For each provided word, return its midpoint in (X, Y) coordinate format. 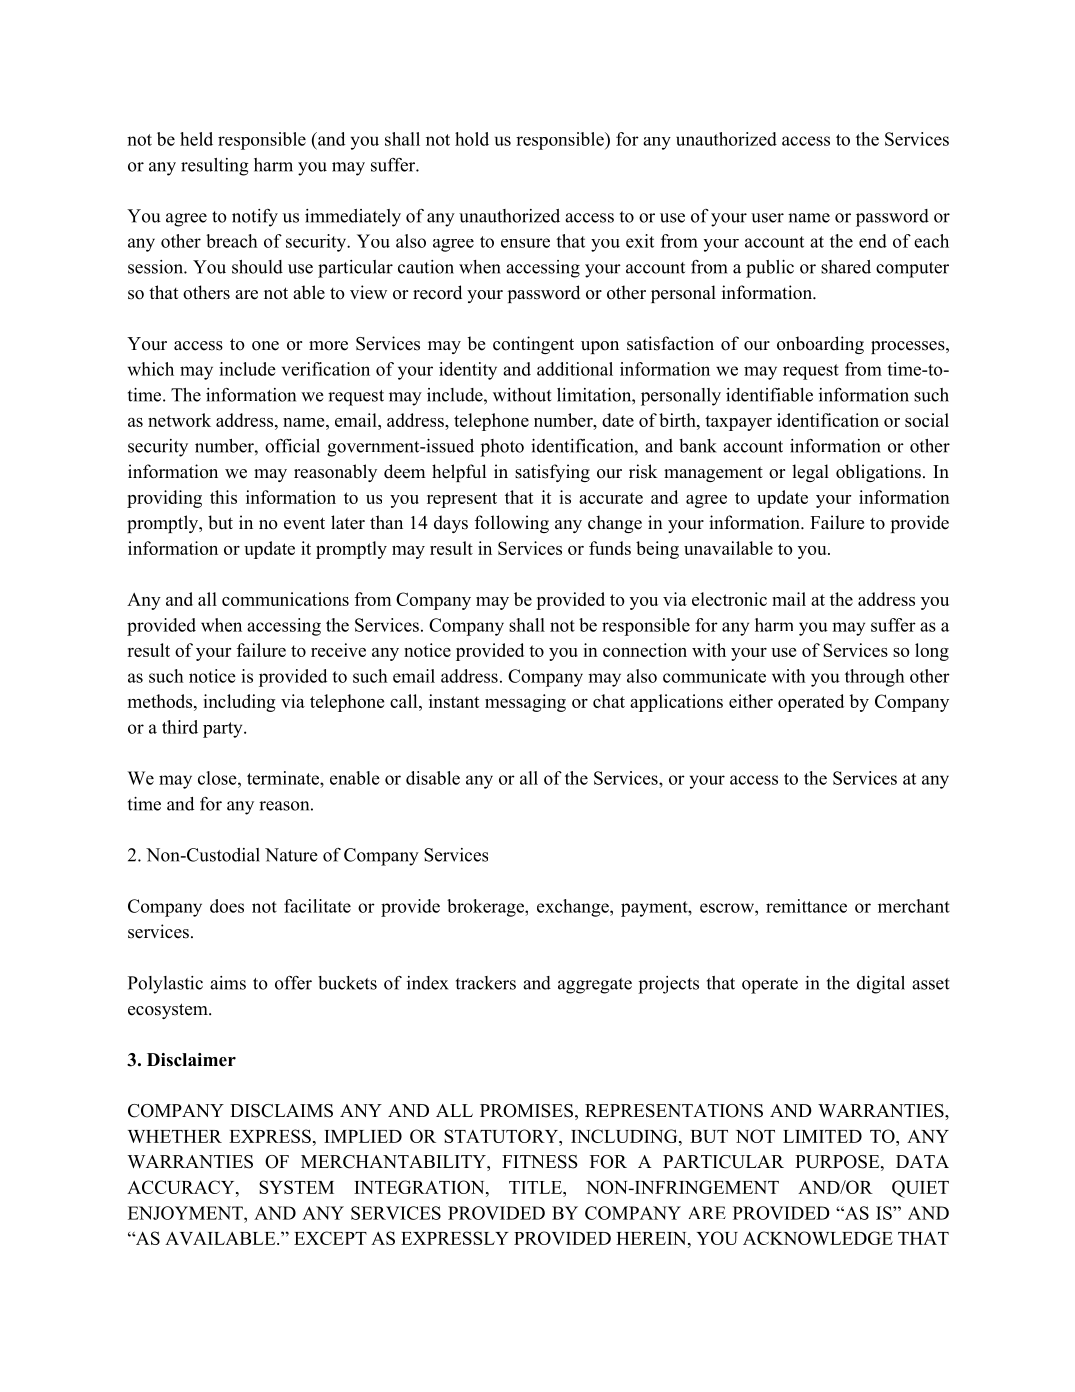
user (767, 218)
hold (472, 139)
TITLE (536, 1187)
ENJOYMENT (186, 1213)
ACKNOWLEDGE (818, 1238)
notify (255, 218)
